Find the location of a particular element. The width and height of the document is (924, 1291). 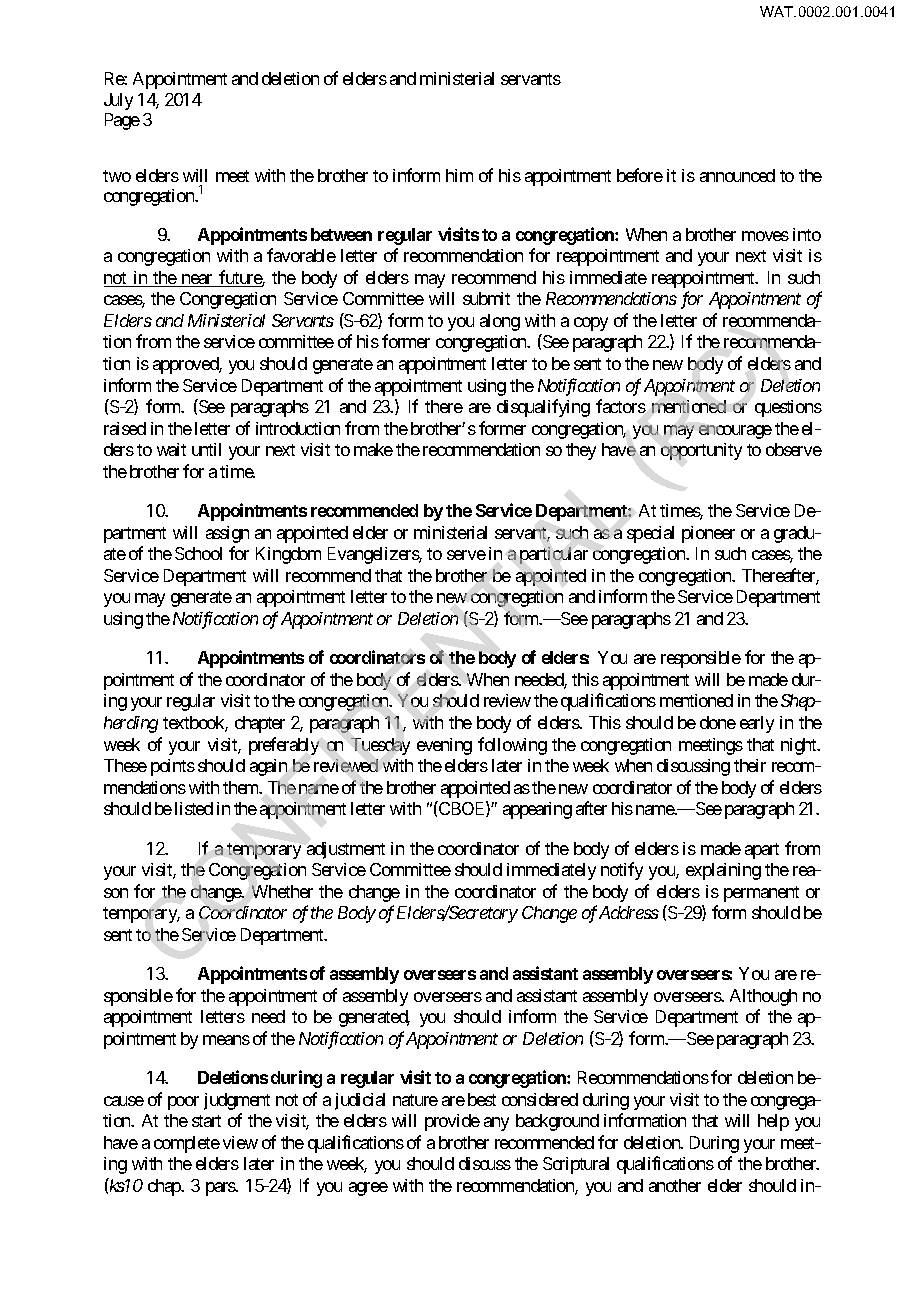

announced is located at coordinates (737, 175).
